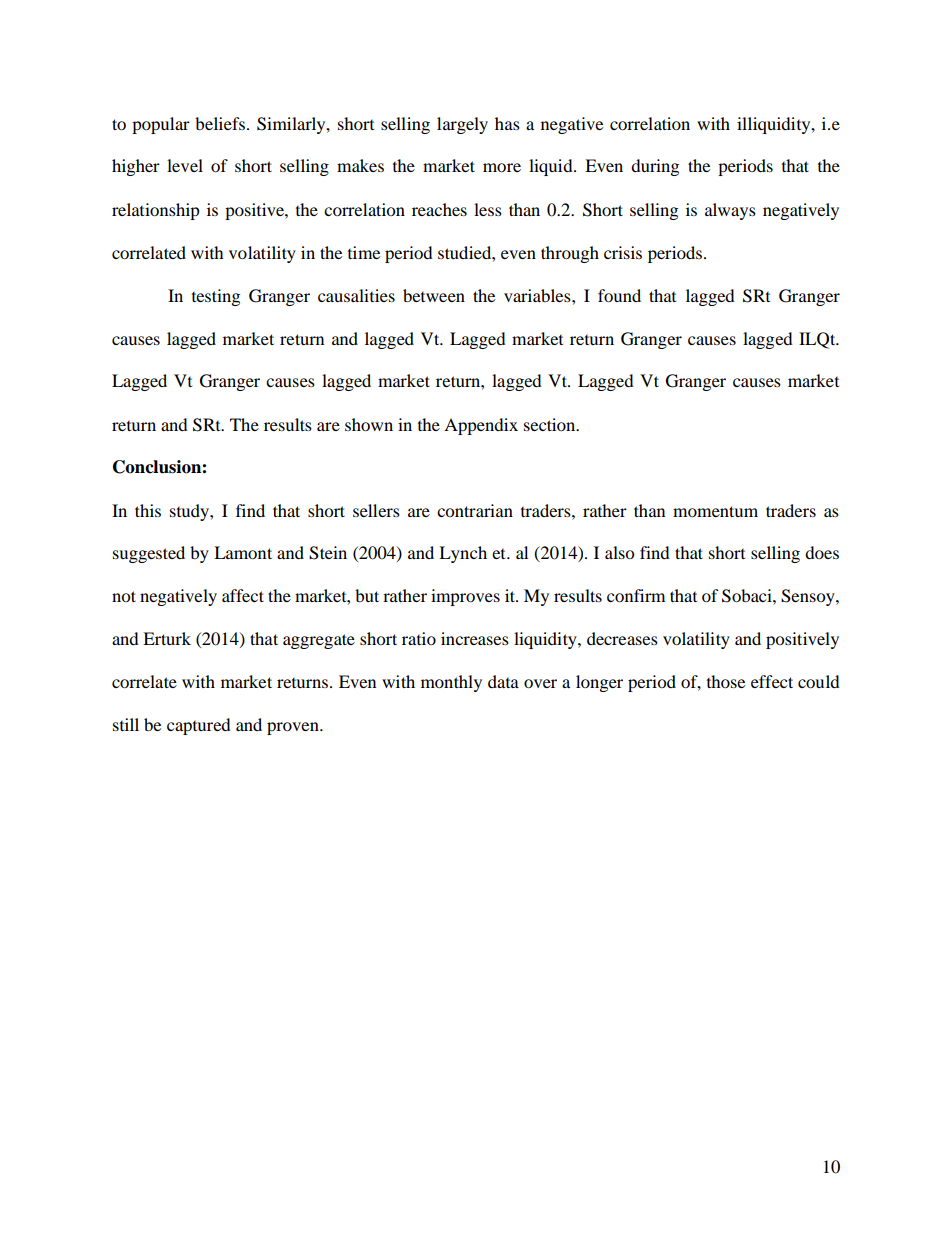 Image resolution: width=952 pixels, height=1233 pixels. What do you see at coordinates (475, 510) in the image?
I see `contrarian` at bounding box center [475, 510].
